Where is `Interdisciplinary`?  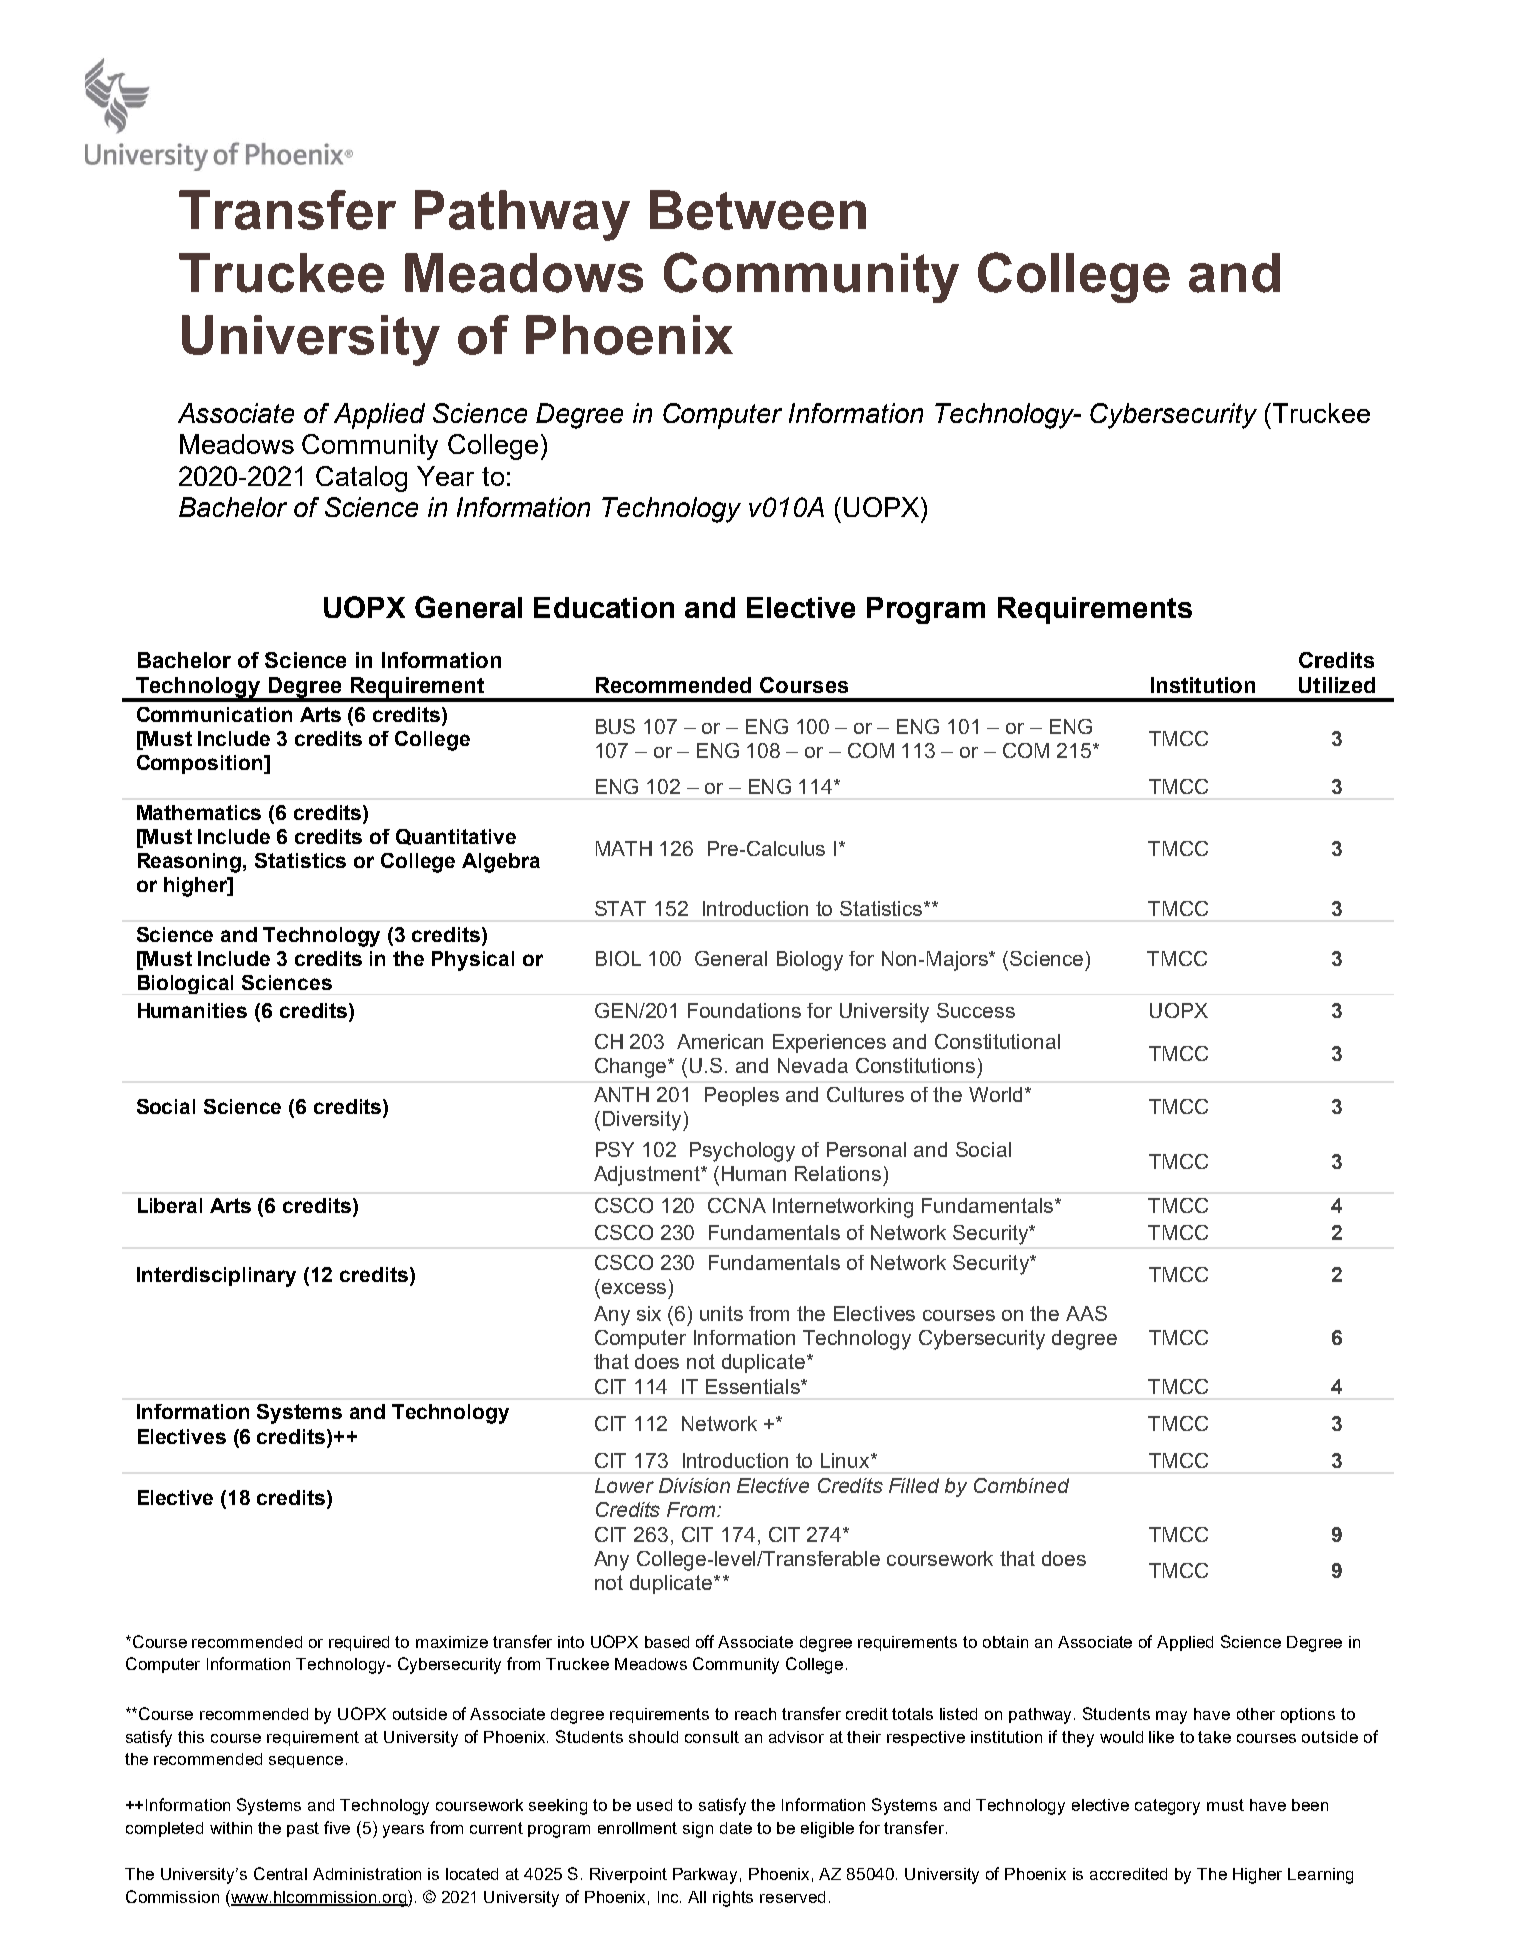 Interdisciplinary is located at coordinates (216, 1277).
